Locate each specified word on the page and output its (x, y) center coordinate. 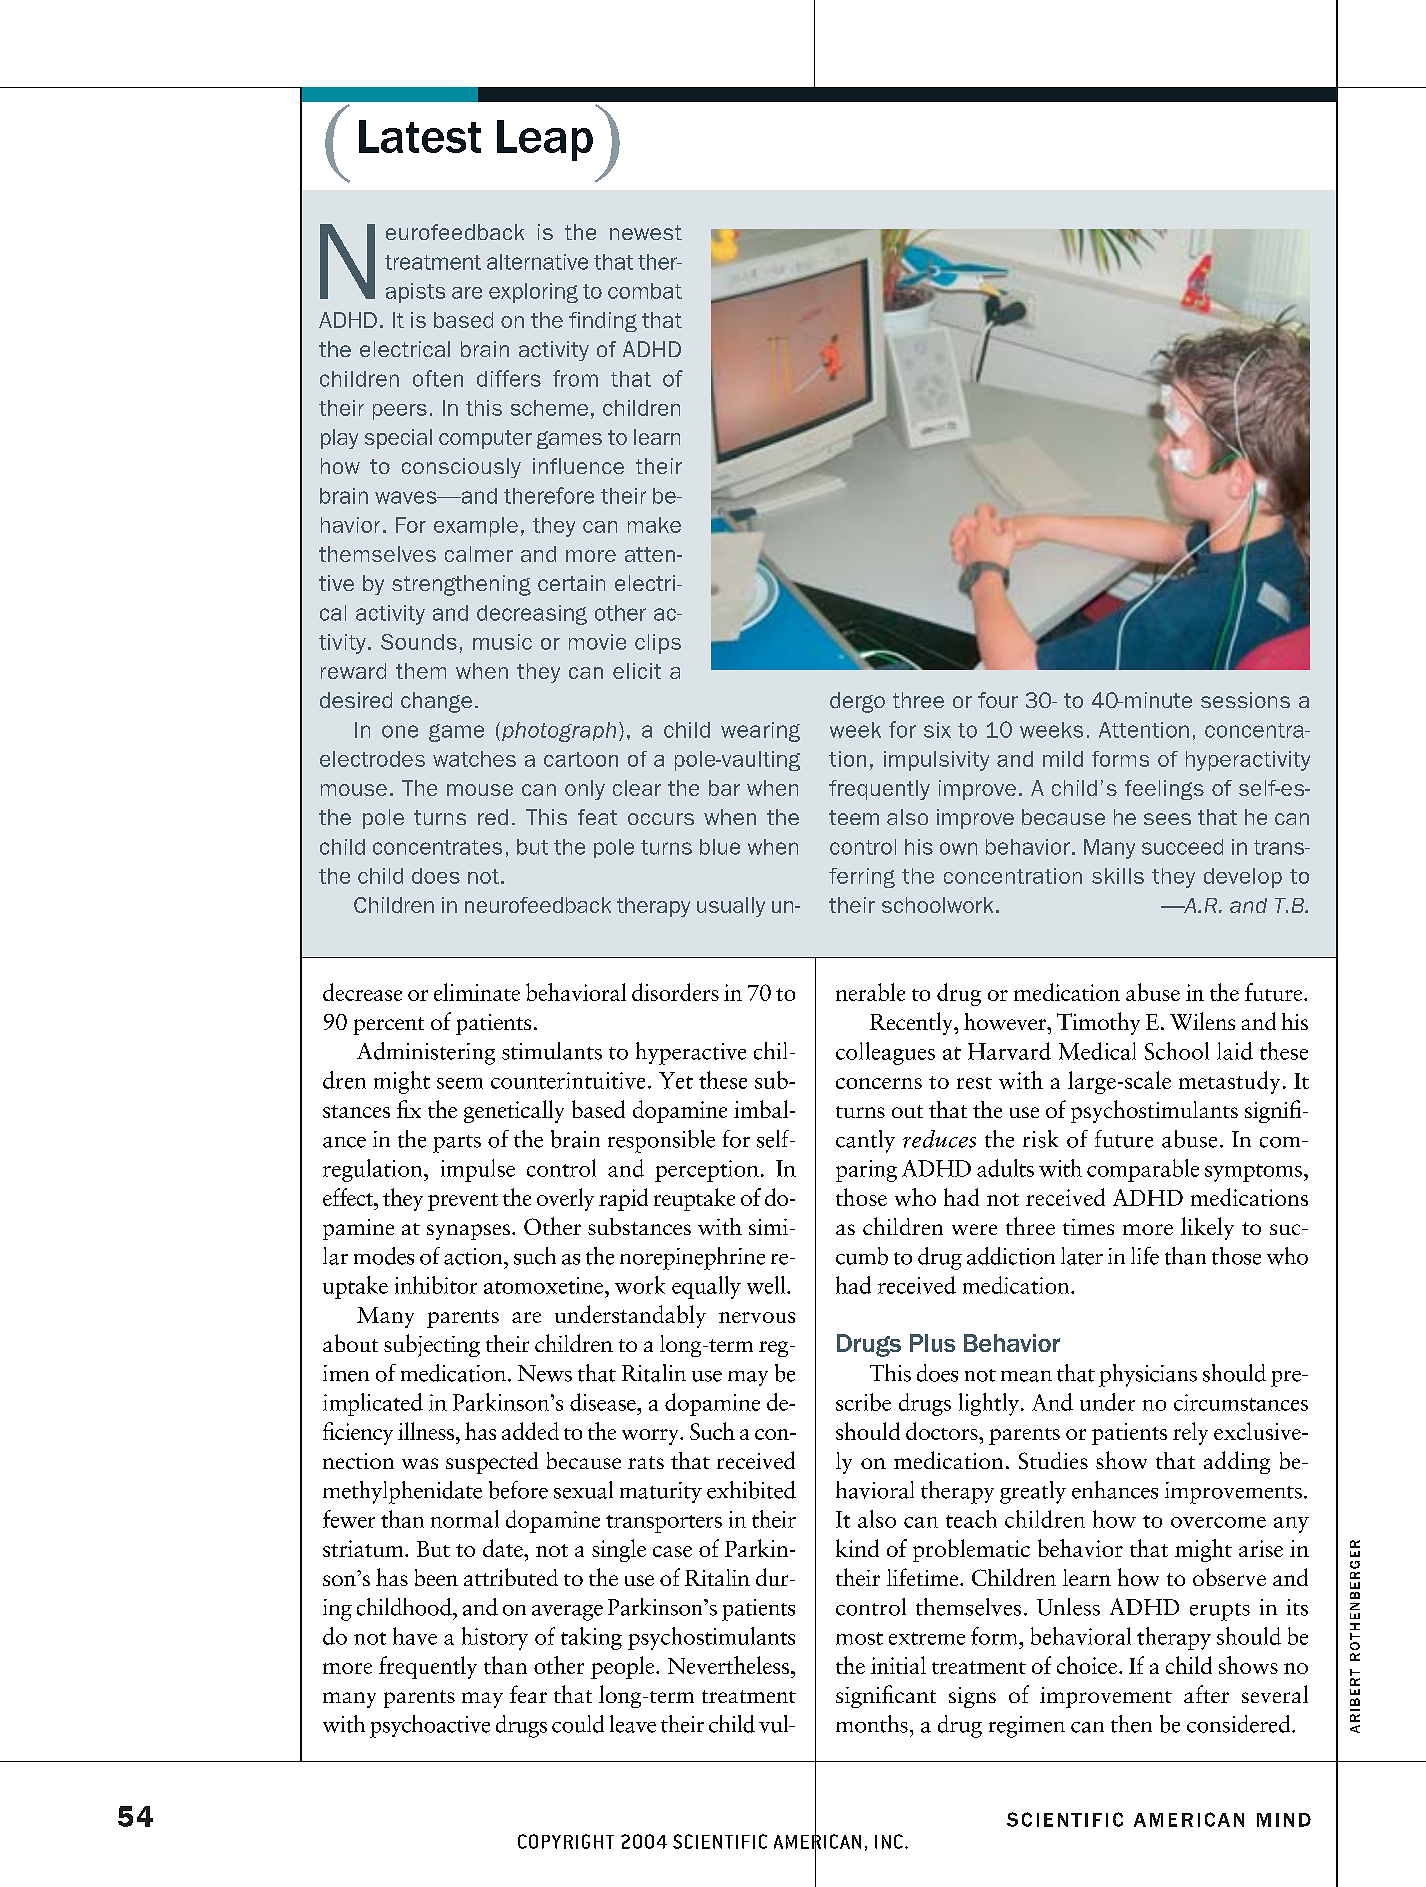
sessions (1245, 700)
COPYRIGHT (566, 1841)
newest (646, 232)
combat (645, 291)
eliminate (477, 992)
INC (889, 1841)
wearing (760, 732)
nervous (757, 1317)
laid (1235, 1051)
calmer (479, 554)
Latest (420, 136)
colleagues (885, 1053)
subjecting (432, 1345)
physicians (1148, 1375)
